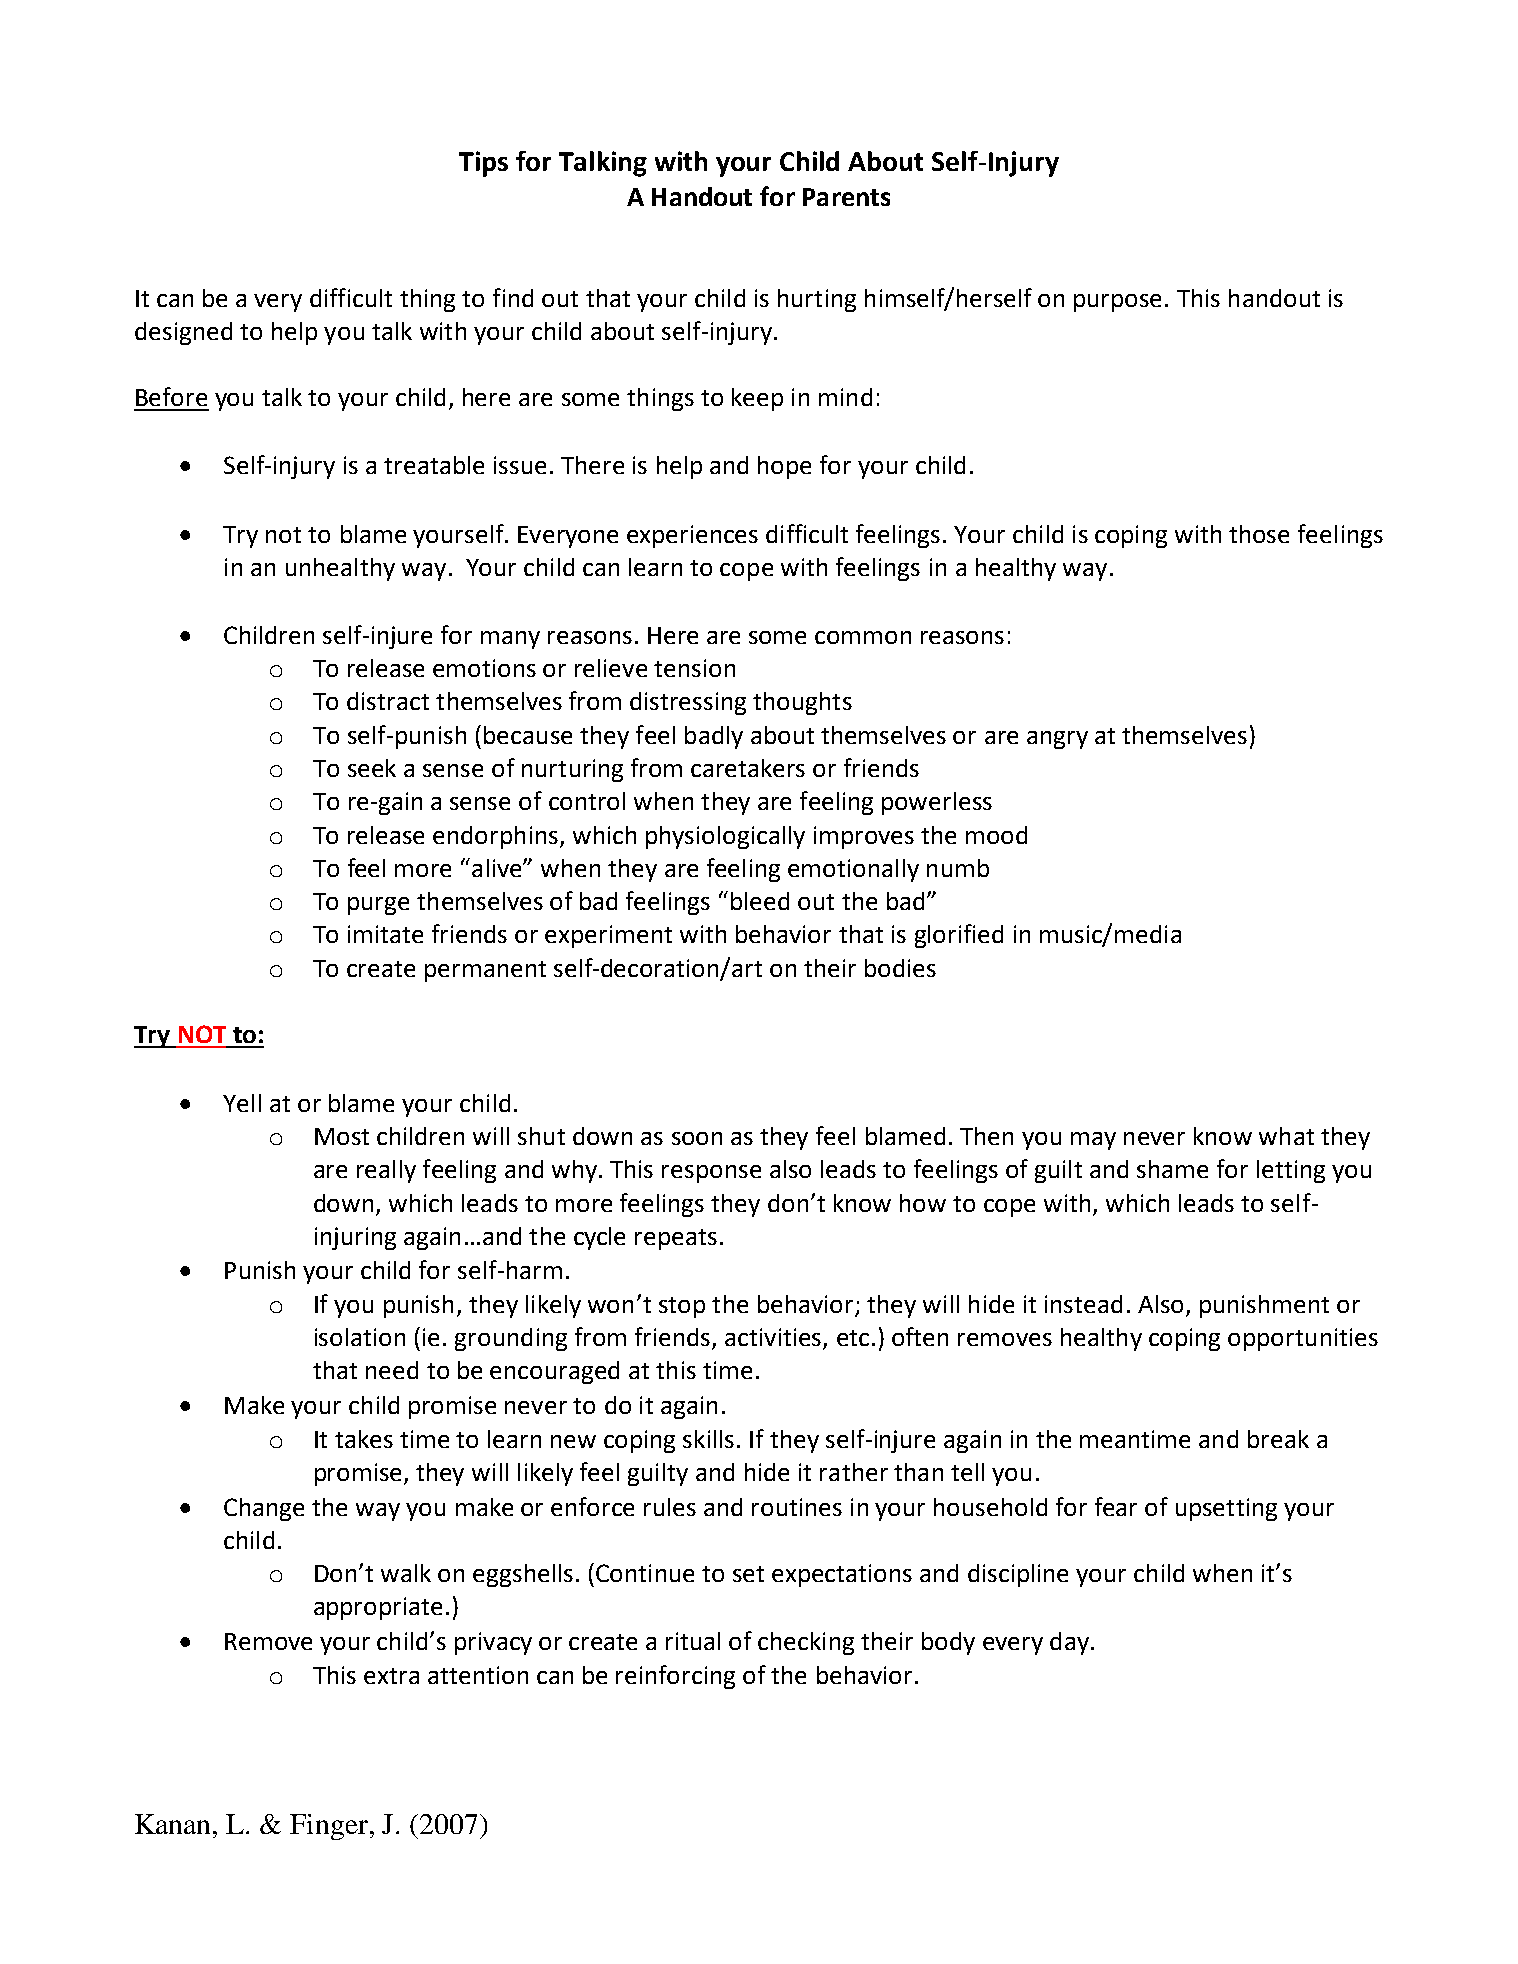 The width and height of the image is (1518, 1964). What do you see at coordinates (483, 164) in the image?
I see `Tips` at bounding box center [483, 164].
